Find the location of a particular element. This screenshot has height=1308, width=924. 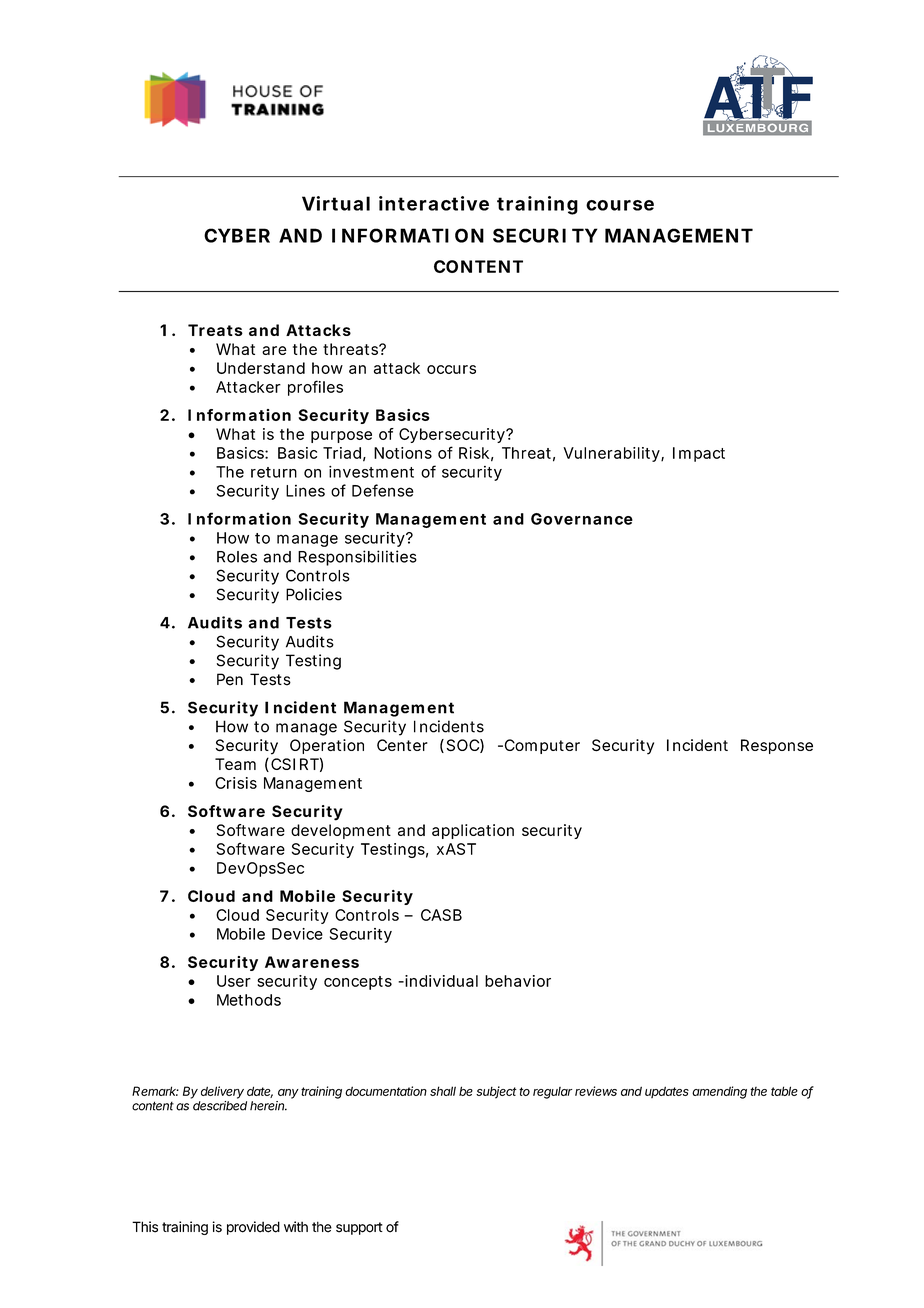

Lines is located at coordinates (305, 491).
